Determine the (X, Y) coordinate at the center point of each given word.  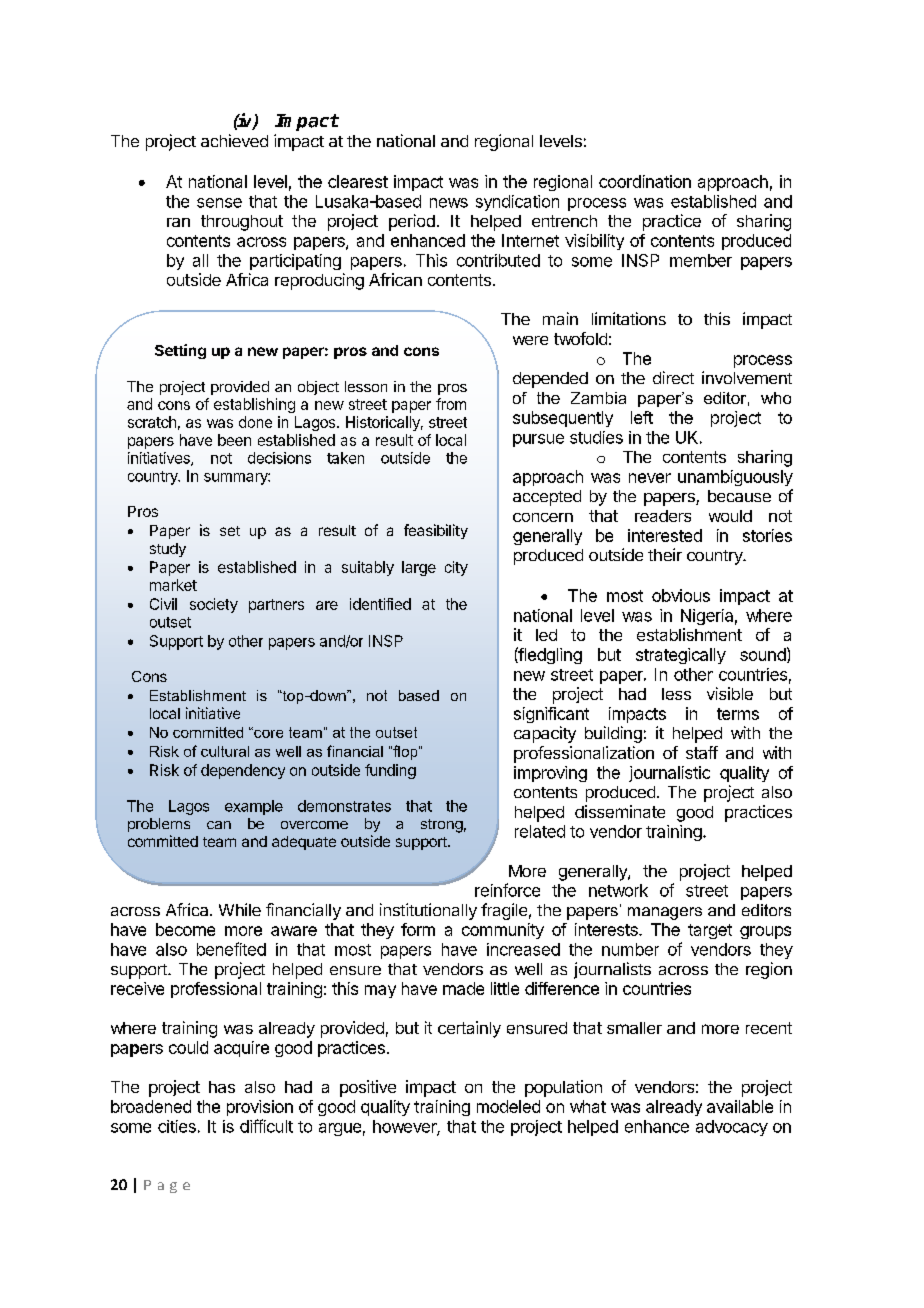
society (214, 605)
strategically (681, 656)
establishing (254, 405)
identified (380, 604)
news (449, 203)
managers (665, 913)
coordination (645, 181)
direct (673, 377)
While (240, 909)
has (222, 1087)
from (451, 404)
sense (219, 203)
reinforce (507, 890)
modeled (508, 1106)
